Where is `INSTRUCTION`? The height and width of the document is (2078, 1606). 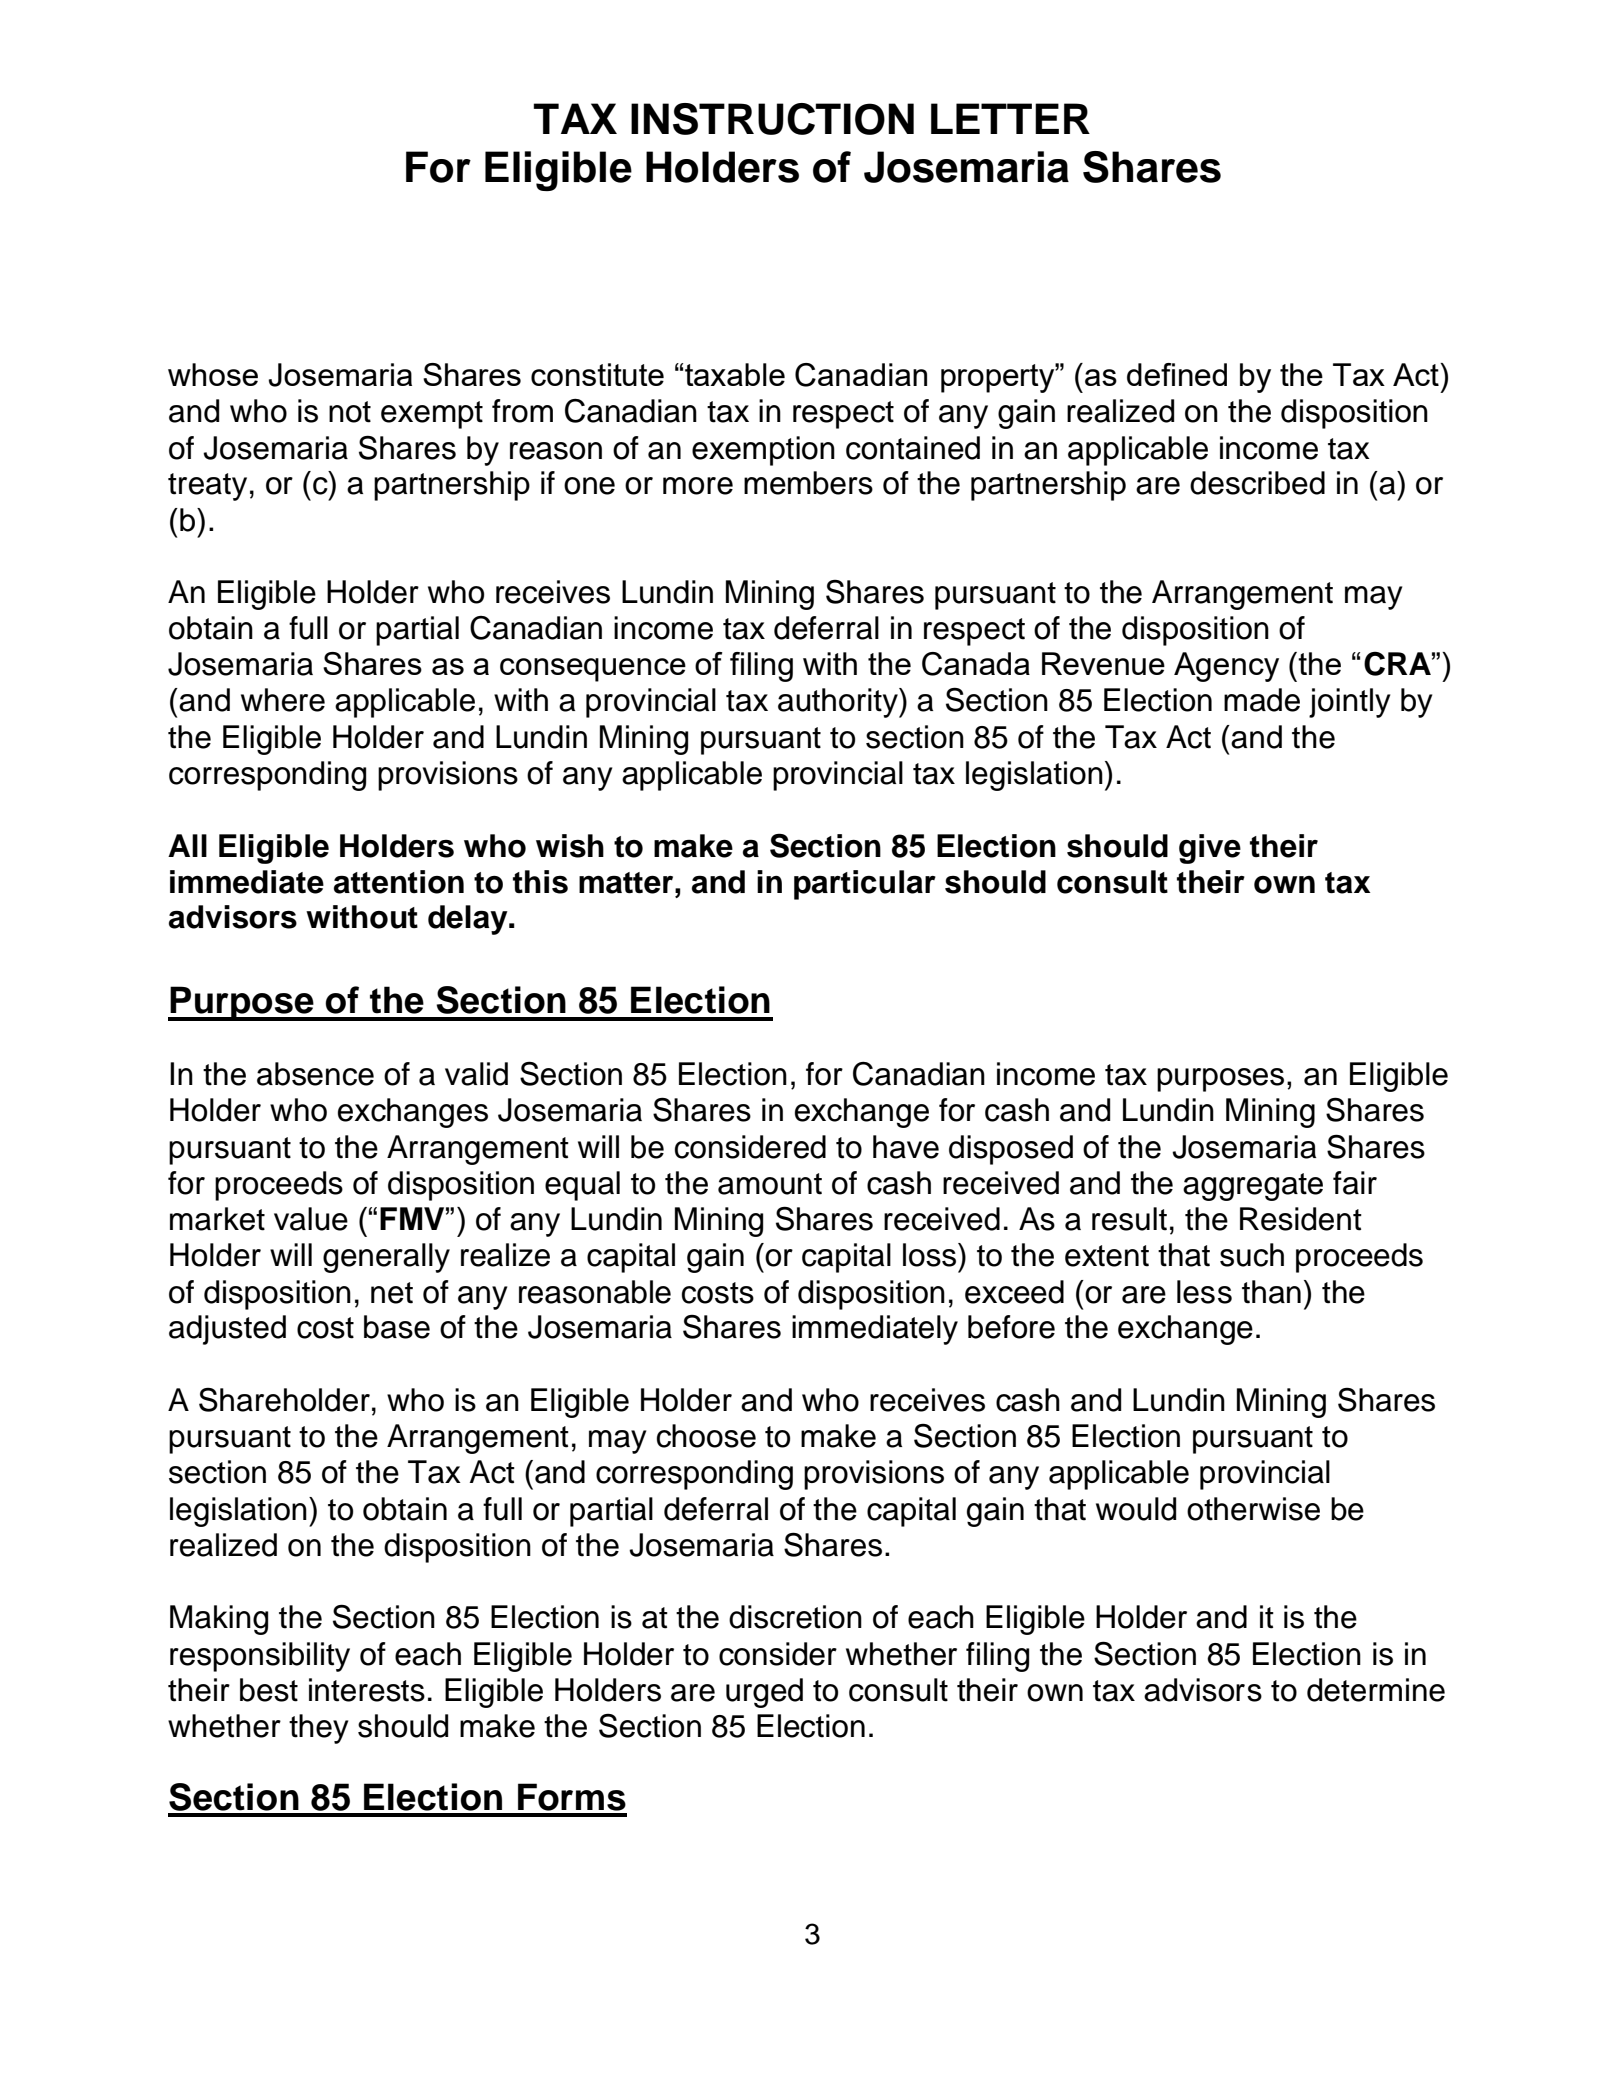
INSTRUCTION is located at coordinates (772, 119).
